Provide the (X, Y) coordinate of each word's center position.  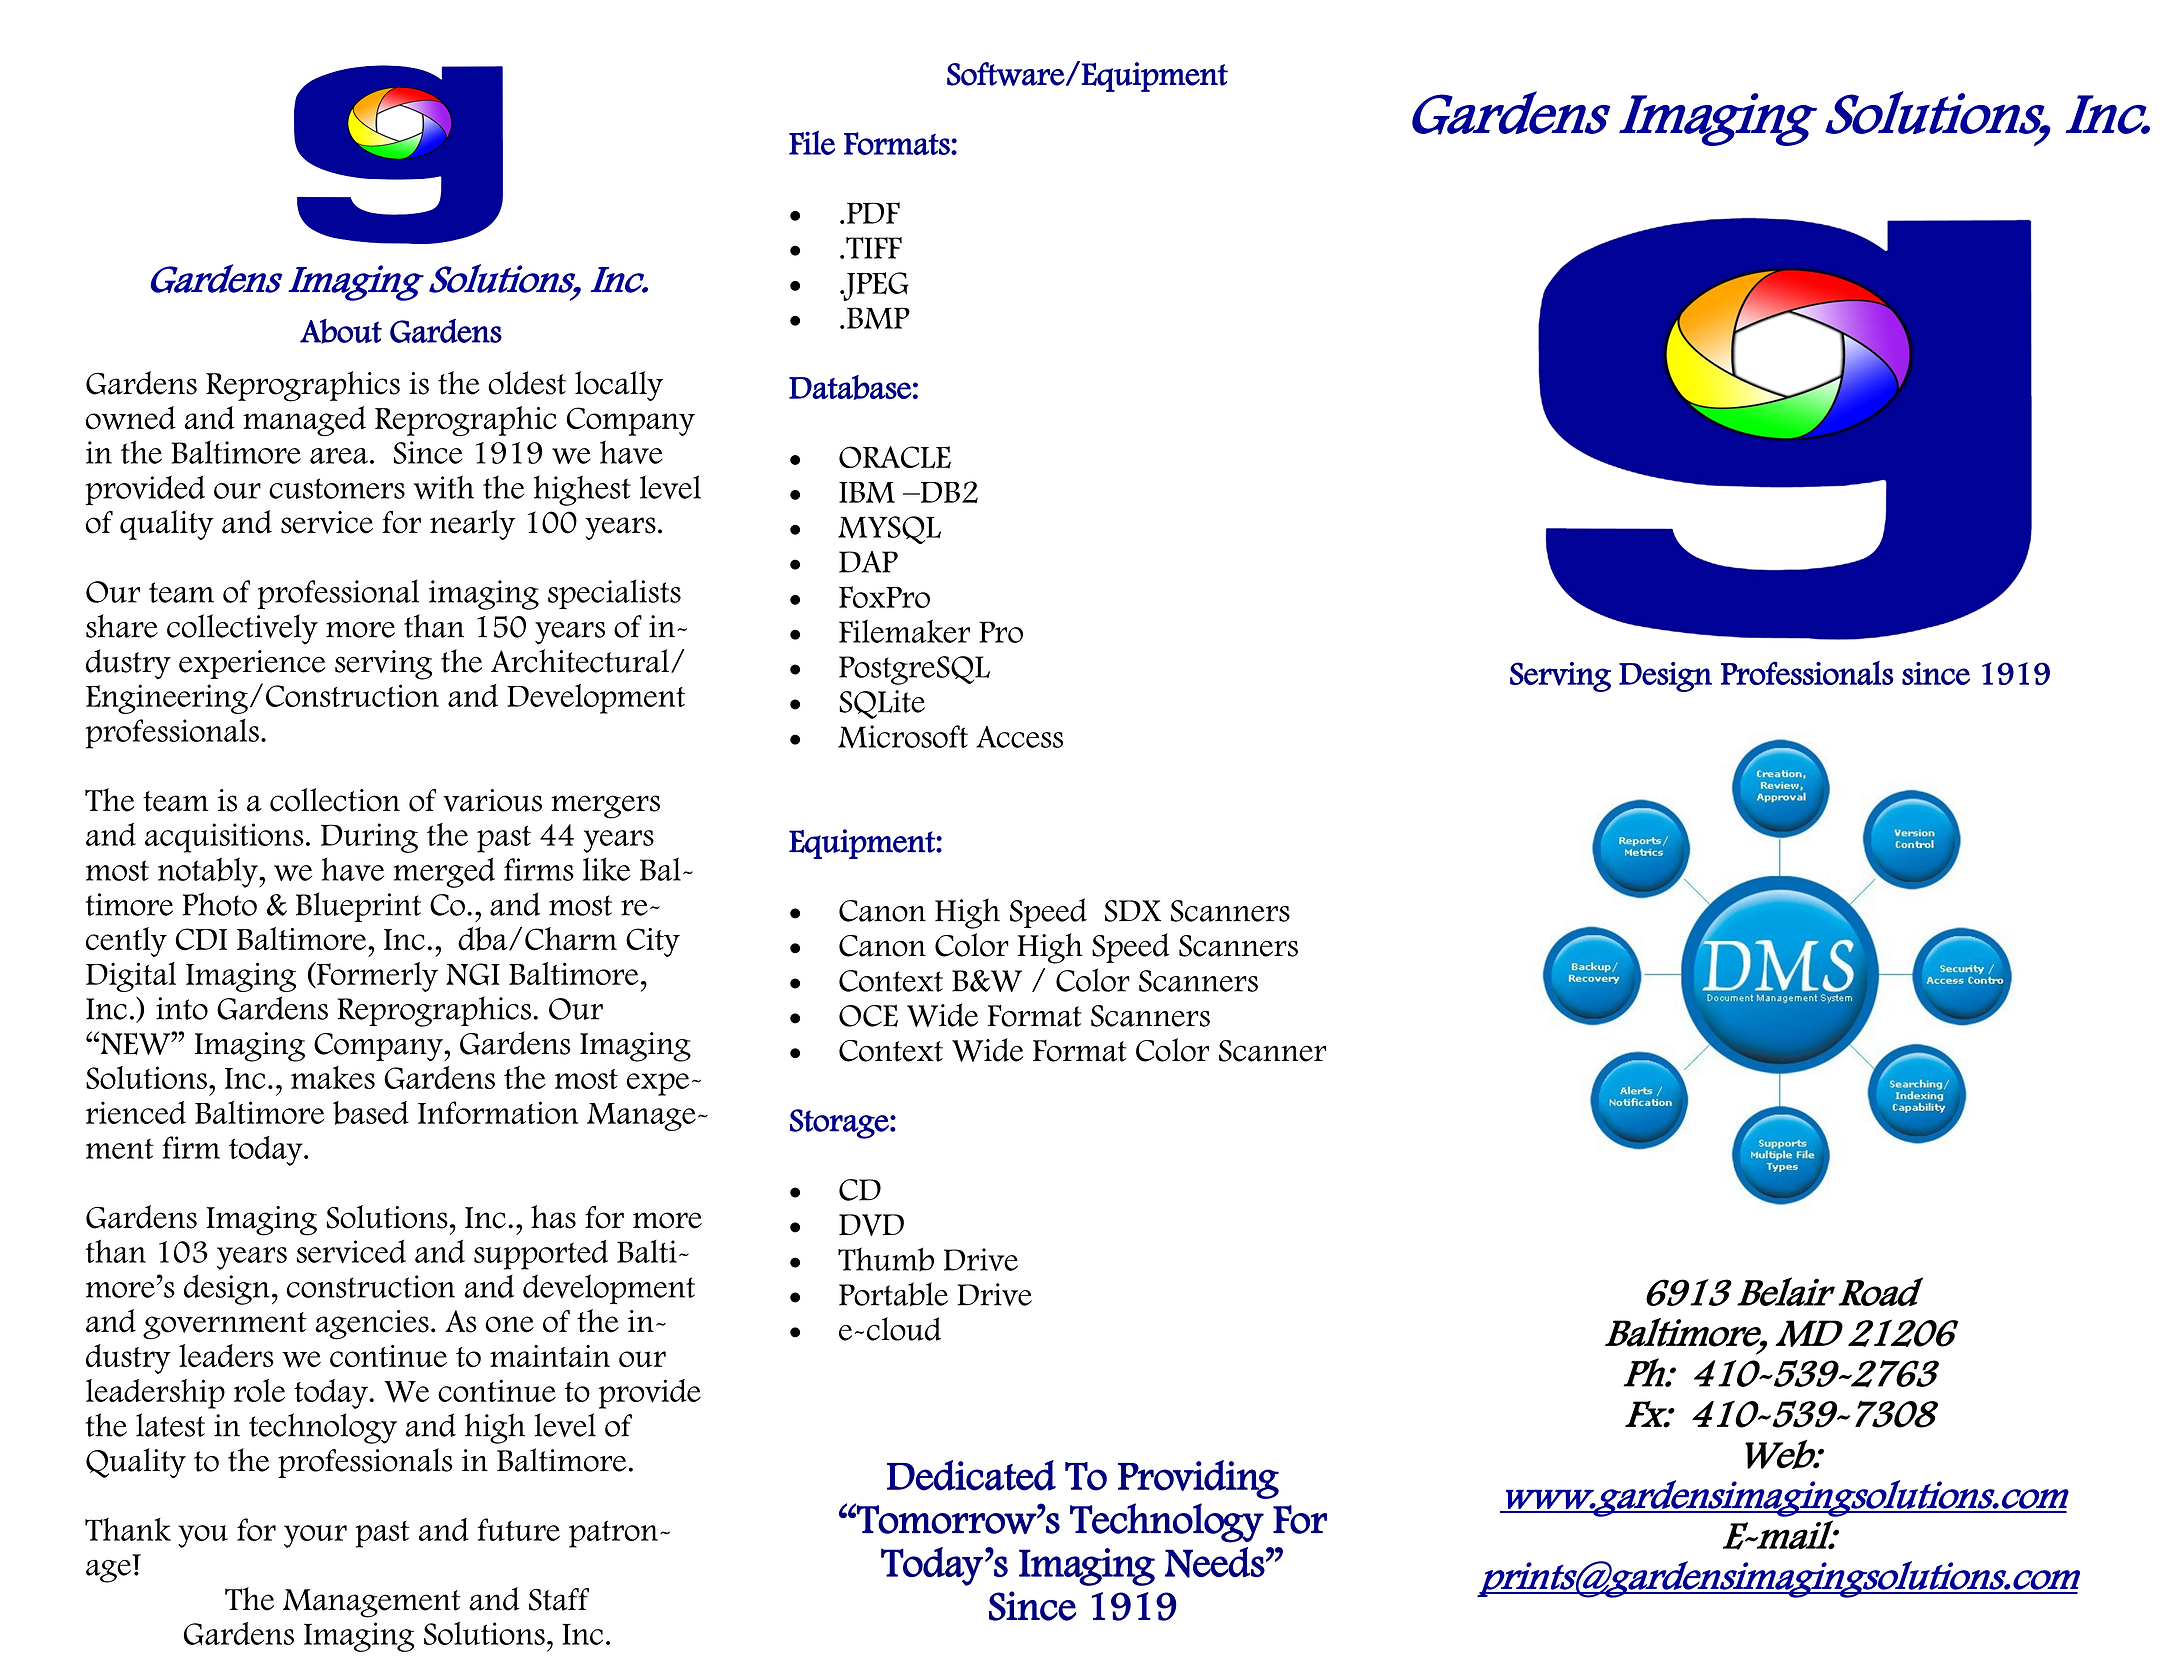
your (315, 1536)
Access (1019, 737)
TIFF (874, 248)
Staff (559, 1599)
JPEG (874, 286)
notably (209, 872)
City (653, 942)
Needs (1215, 1562)
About (341, 331)
